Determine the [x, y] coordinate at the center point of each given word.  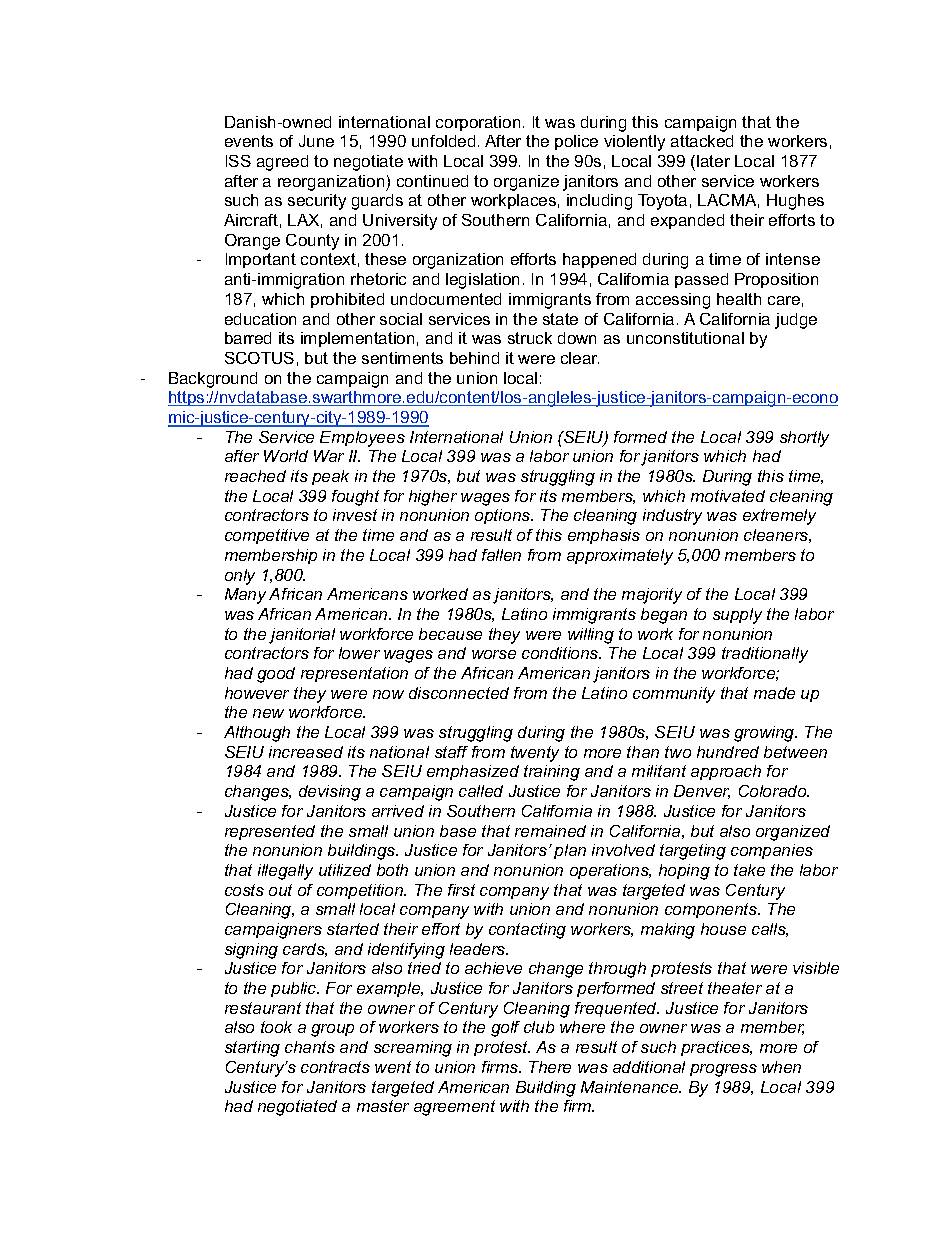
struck [530, 338]
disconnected [459, 693]
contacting [527, 931]
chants [310, 1047]
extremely [779, 517]
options [504, 516]
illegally [285, 872]
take [749, 870]
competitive [267, 536]
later [713, 161]
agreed [282, 163]
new [268, 713]
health [739, 299]
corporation [478, 123]
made [774, 693]
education [260, 319]
